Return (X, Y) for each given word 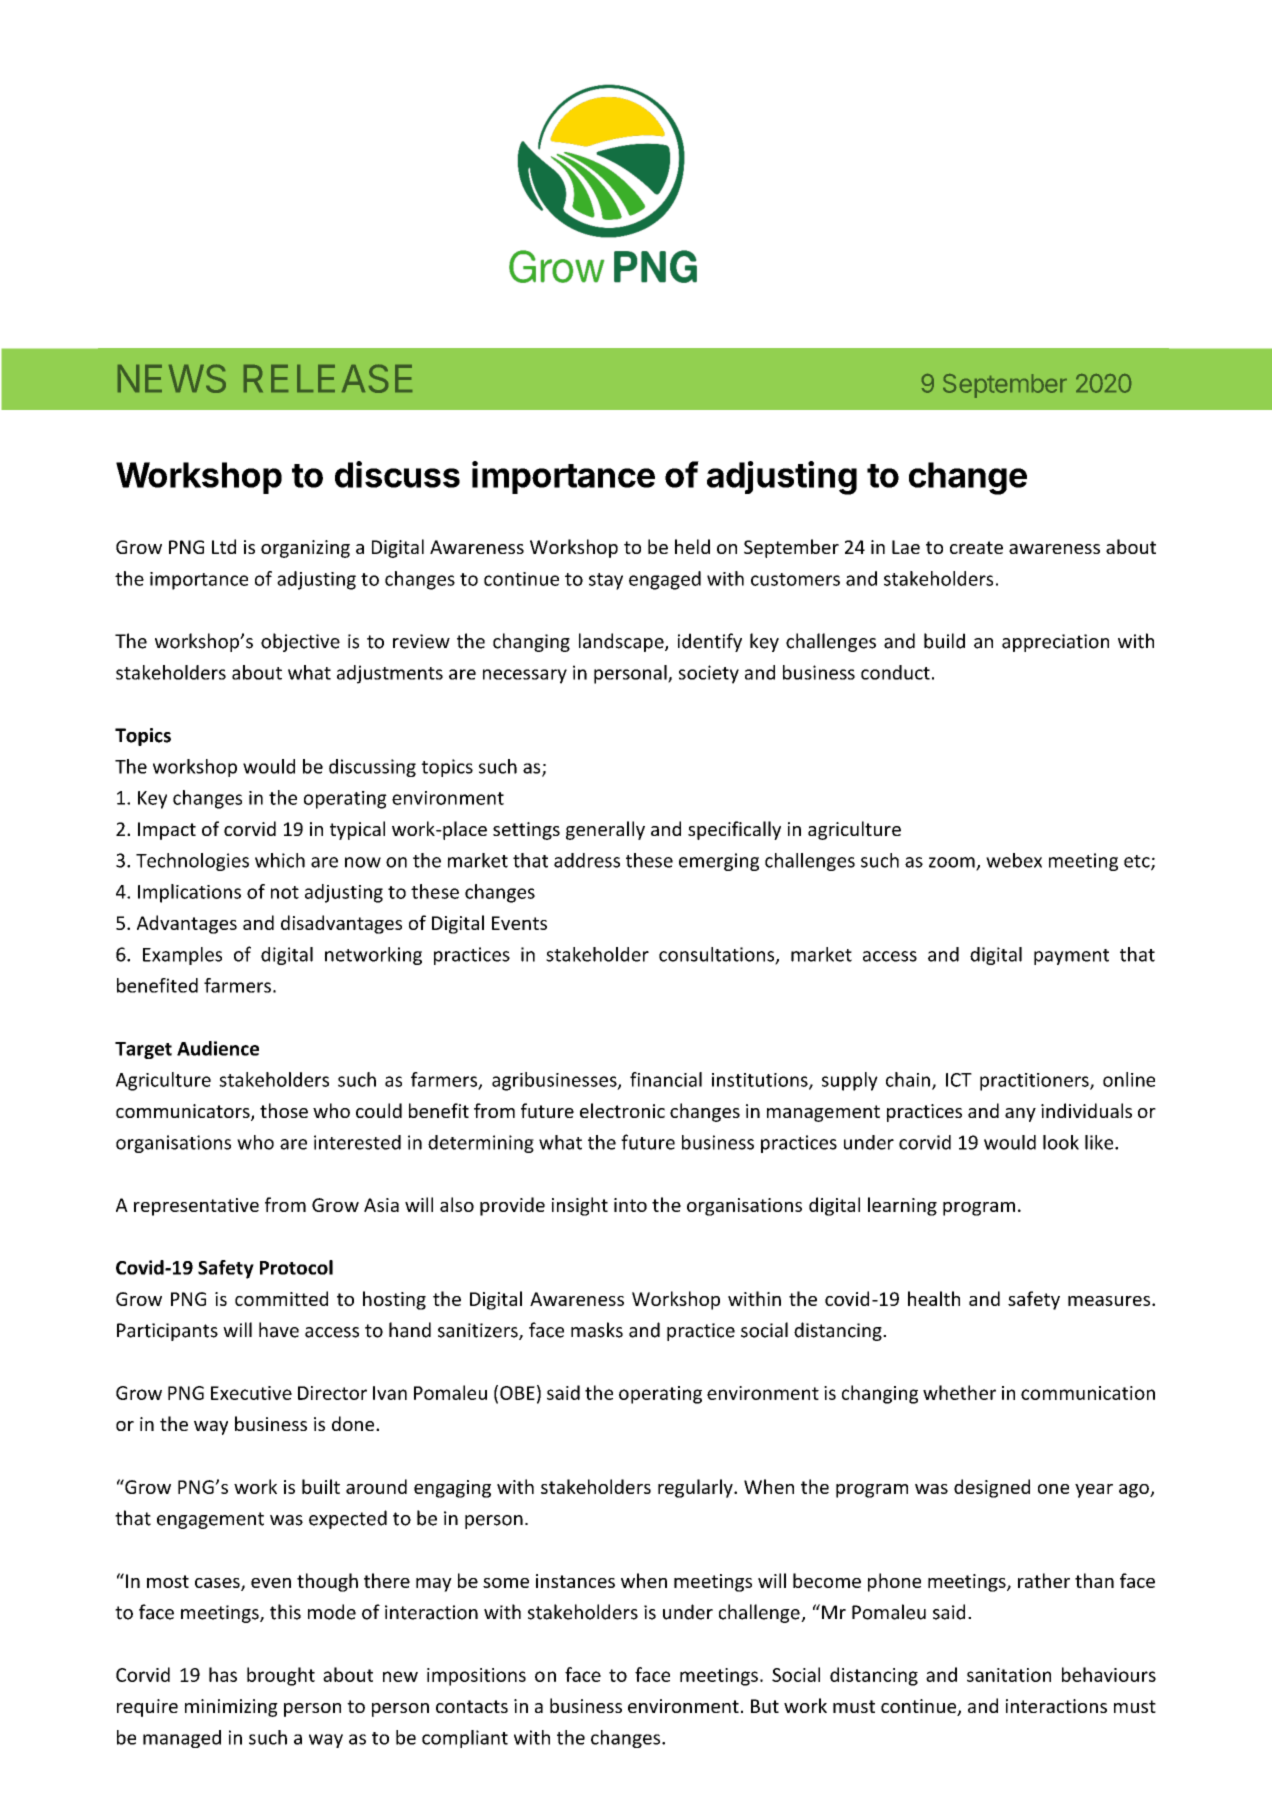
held (692, 546)
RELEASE (328, 378)
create (976, 547)
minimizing (231, 1708)
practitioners (1035, 1082)
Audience (218, 1048)
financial (666, 1079)
